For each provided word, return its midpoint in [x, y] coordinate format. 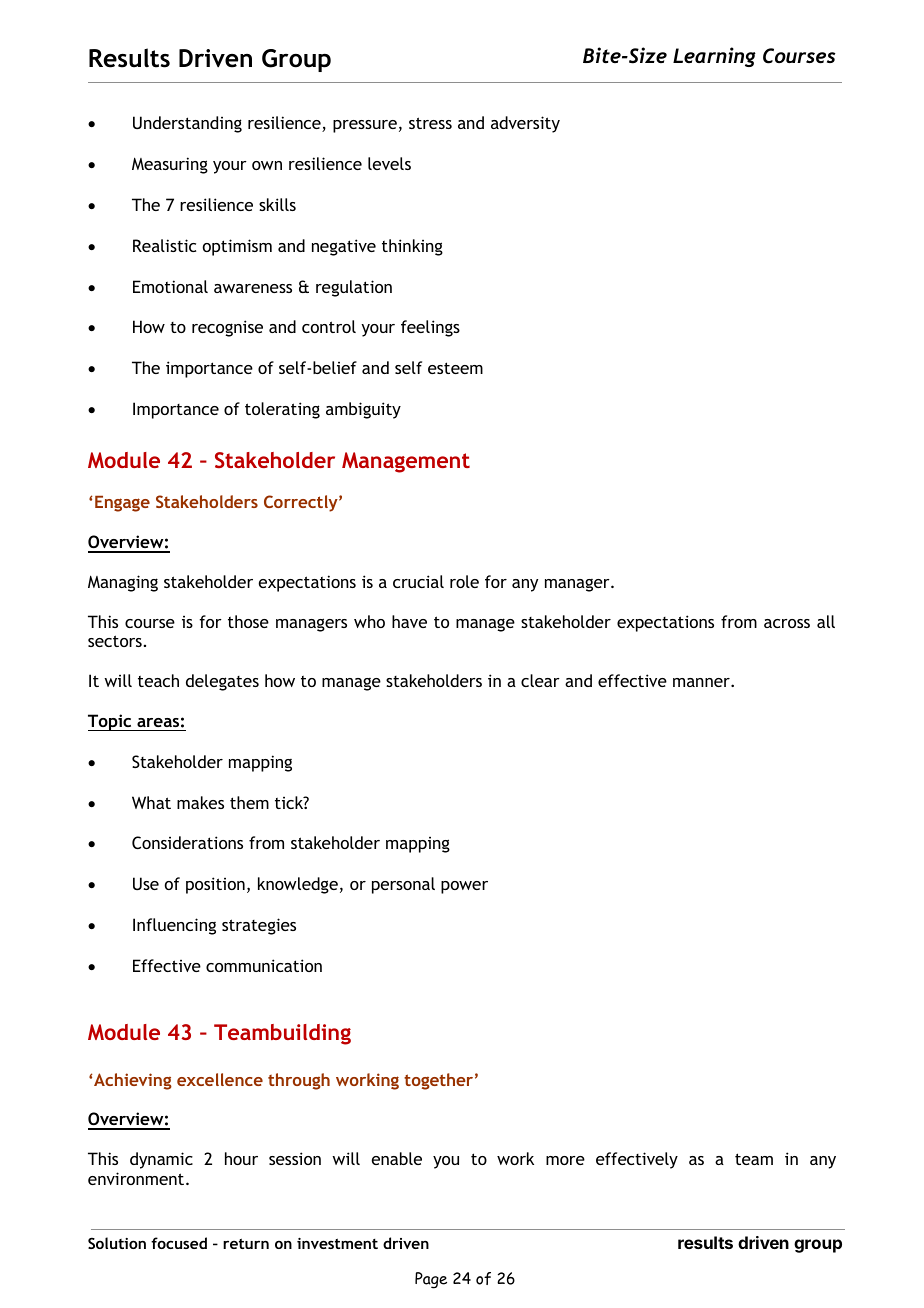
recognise [227, 328]
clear [540, 680]
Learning [714, 57]
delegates [222, 682]
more [565, 1160]
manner [702, 682]
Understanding [187, 124]
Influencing [174, 926]
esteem [455, 368]
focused [179, 1243]
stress [430, 123]
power [464, 887]
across [787, 623]
